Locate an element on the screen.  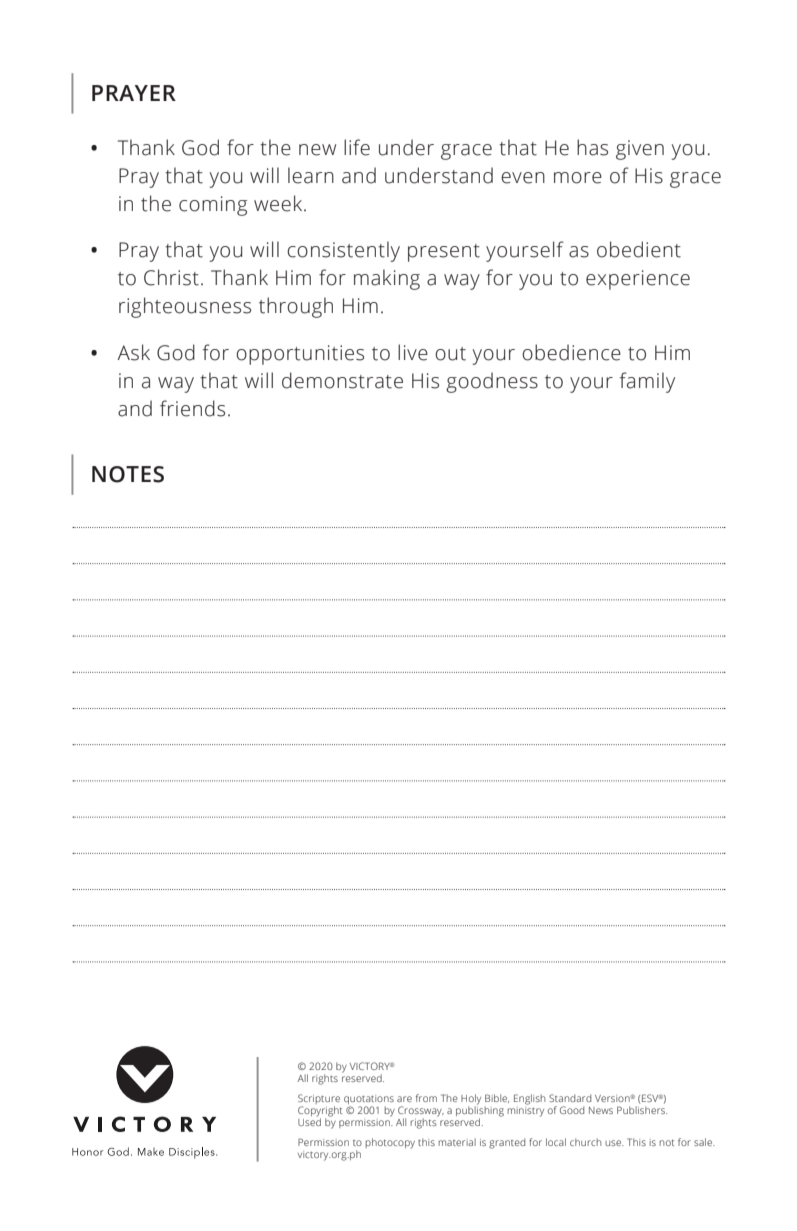
are is located at coordinates (404, 1099).
